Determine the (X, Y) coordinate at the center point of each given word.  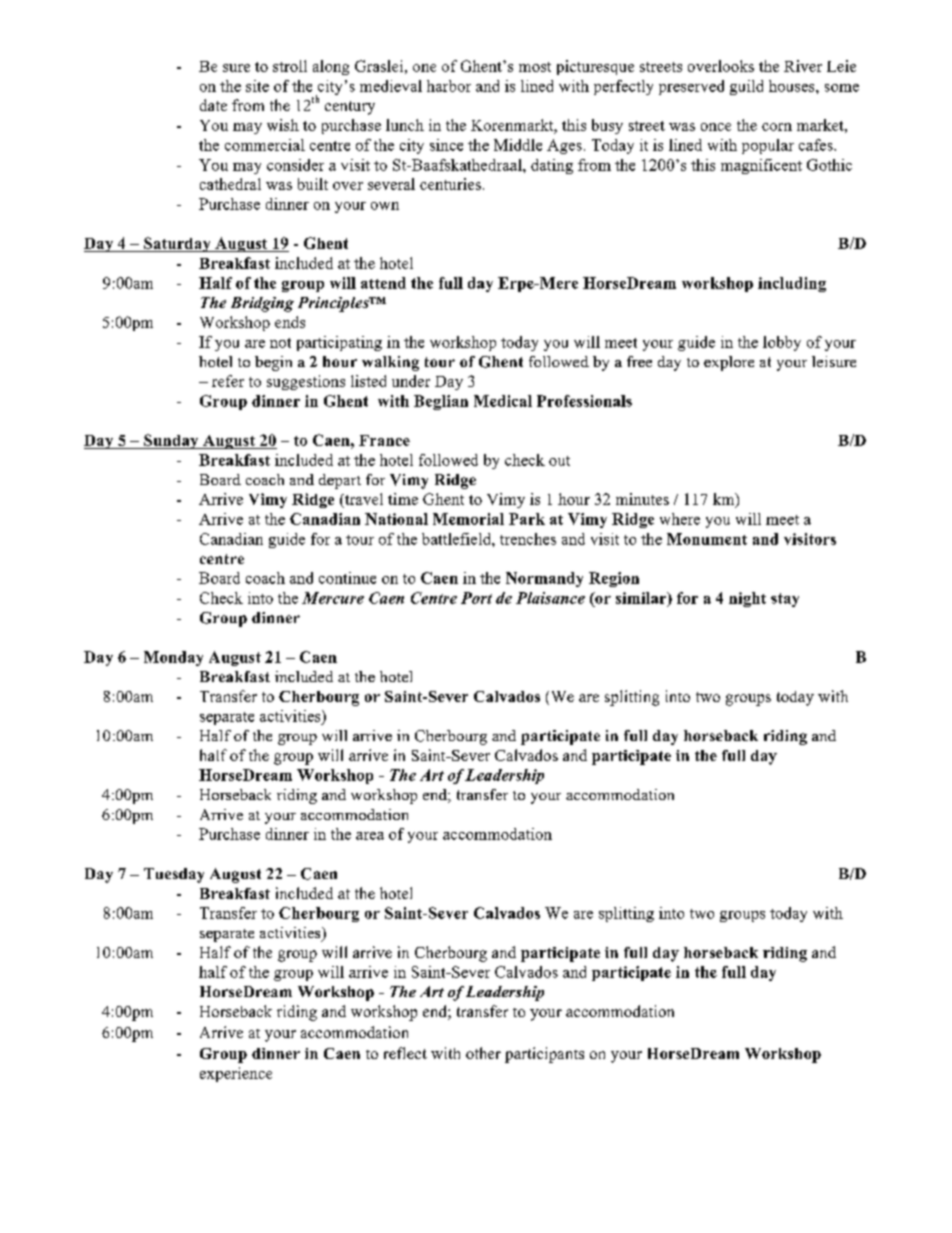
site (257, 86)
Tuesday (174, 875)
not (280, 343)
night (747, 599)
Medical (503, 401)
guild (746, 87)
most (535, 67)
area (370, 836)
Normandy (544, 579)
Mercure (333, 598)
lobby (782, 343)
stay (785, 600)
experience (236, 1074)
